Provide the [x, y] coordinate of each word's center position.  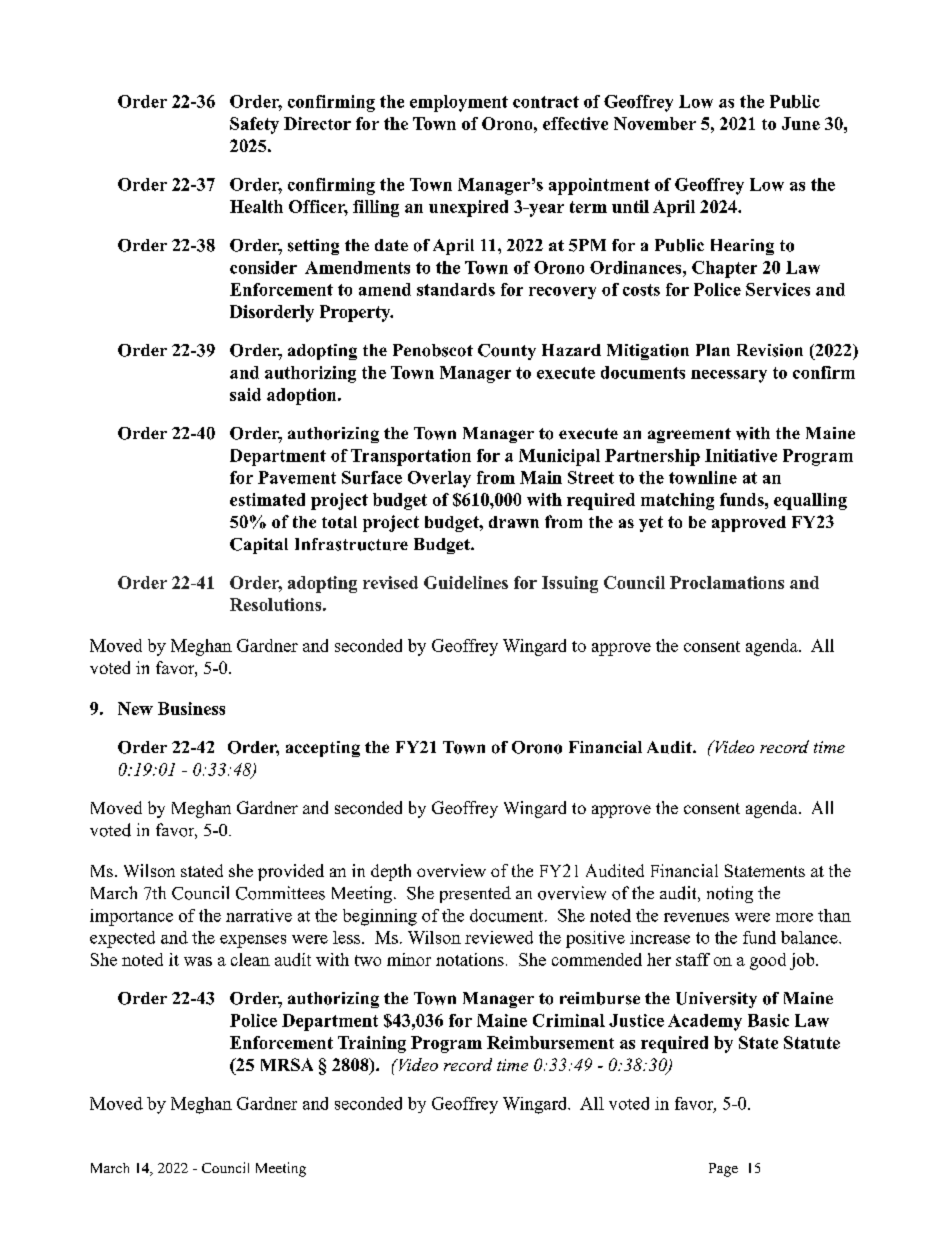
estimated [267, 499]
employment [459, 103]
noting [730, 894]
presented [475, 894]
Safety [254, 125]
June [801, 123]
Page [723, 1170]
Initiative [741, 455]
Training [372, 1044]
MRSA [287, 1064]
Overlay [439, 479]
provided [291, 872]
